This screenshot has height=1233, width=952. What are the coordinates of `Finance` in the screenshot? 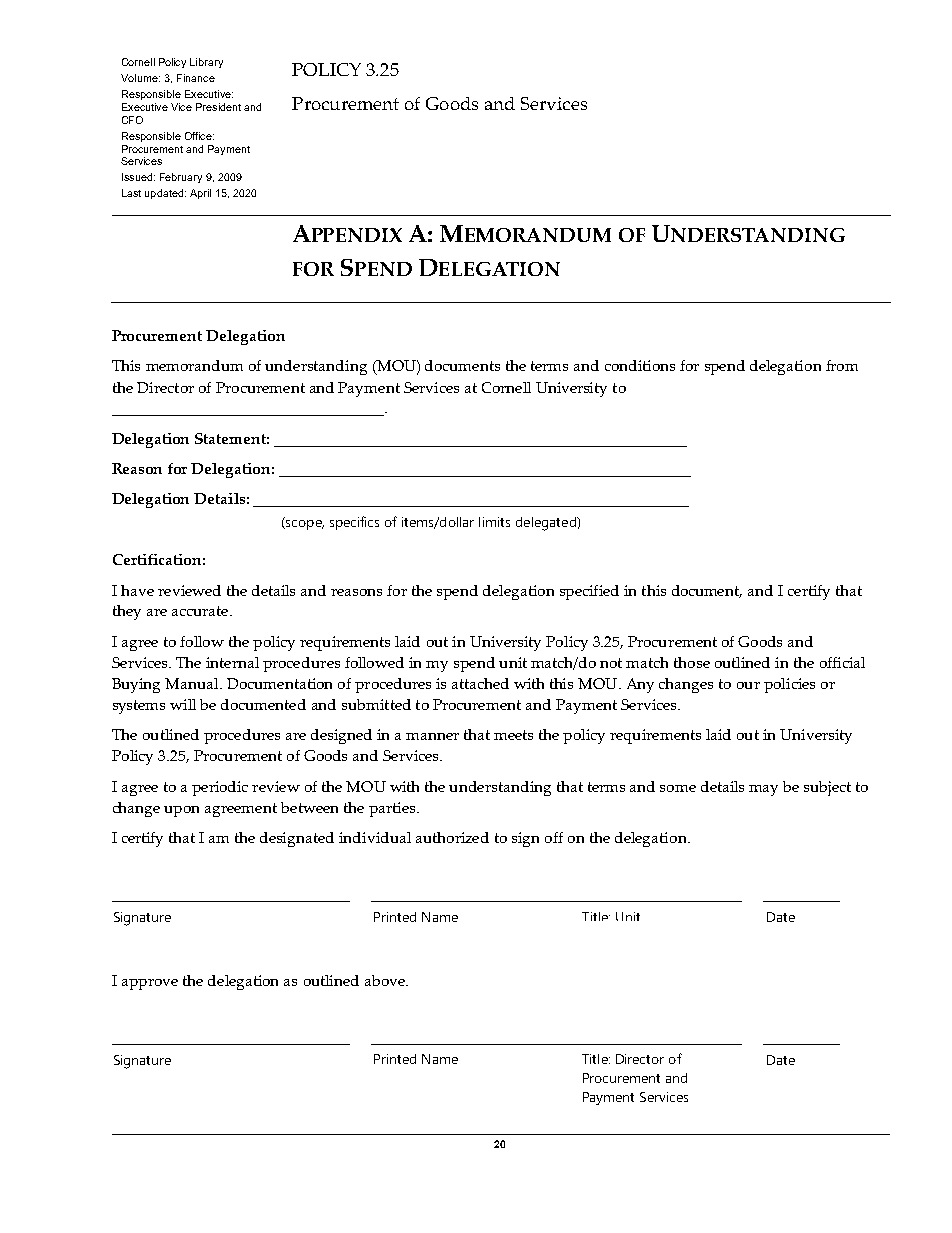 It's located at (196, 78).
